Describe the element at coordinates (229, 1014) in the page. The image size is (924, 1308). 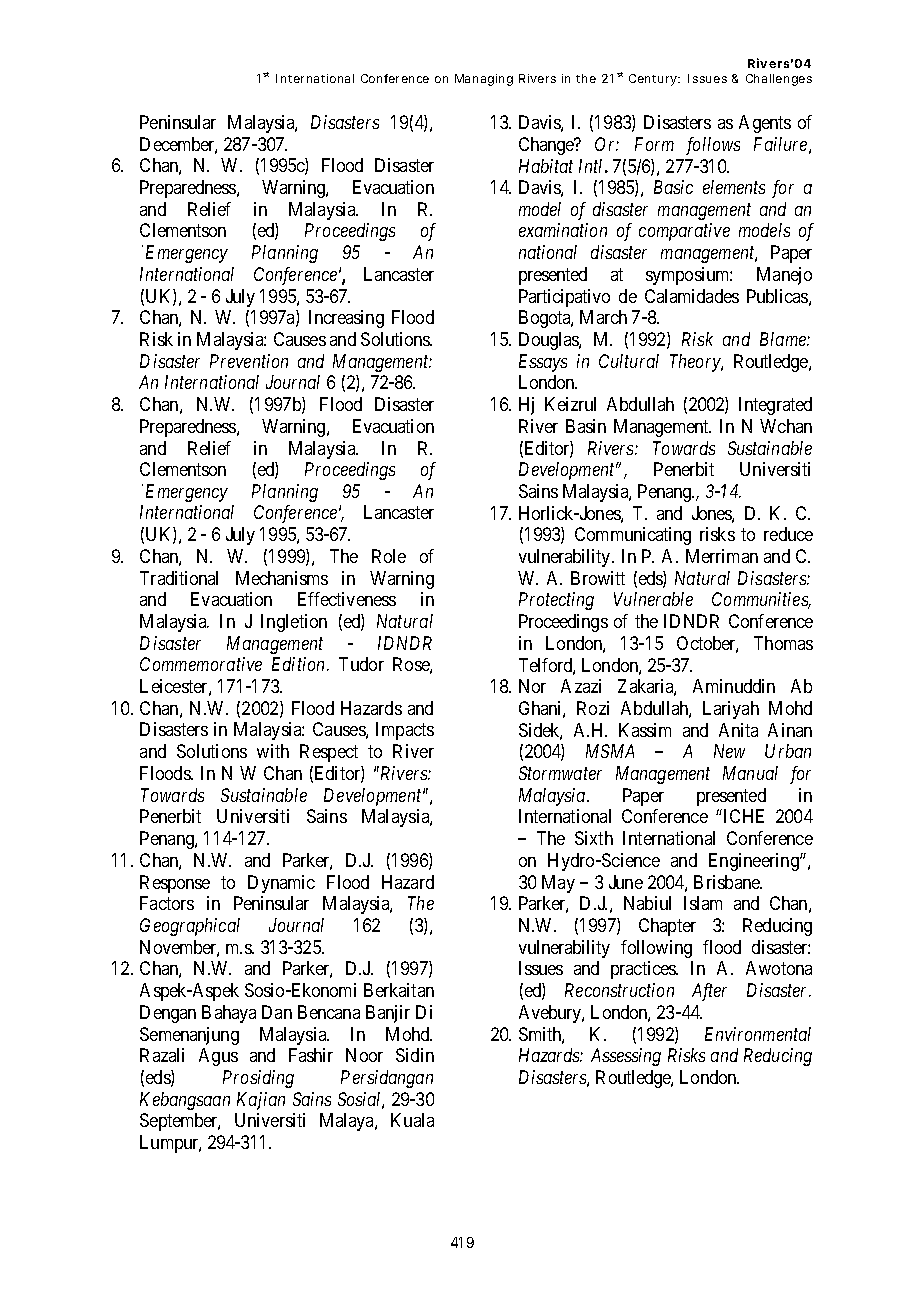
I see `Bahaya` at that location.
